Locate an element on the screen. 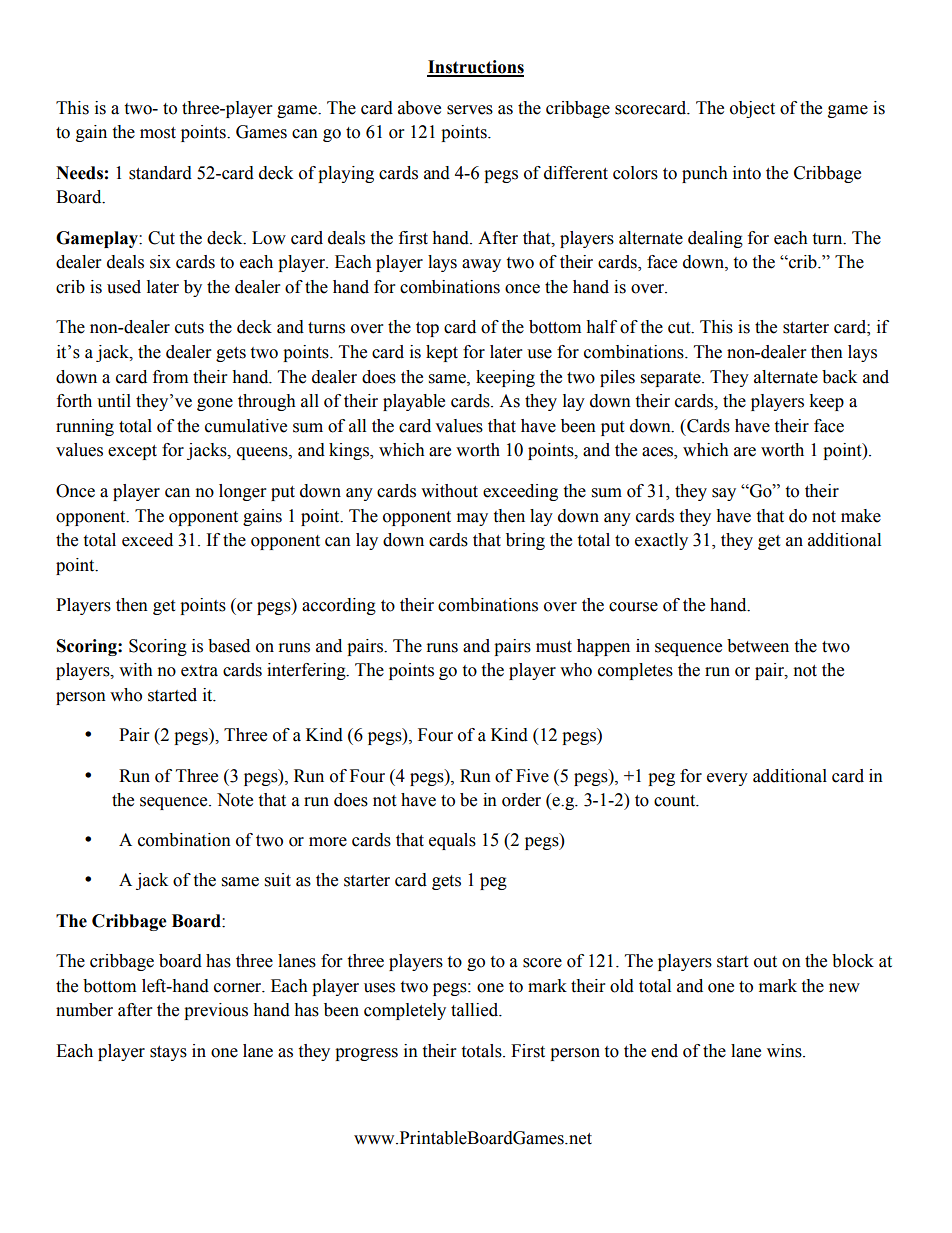 The height and width of the screenshot is (1233, 952). Note is located at coordinates (235, 800).
